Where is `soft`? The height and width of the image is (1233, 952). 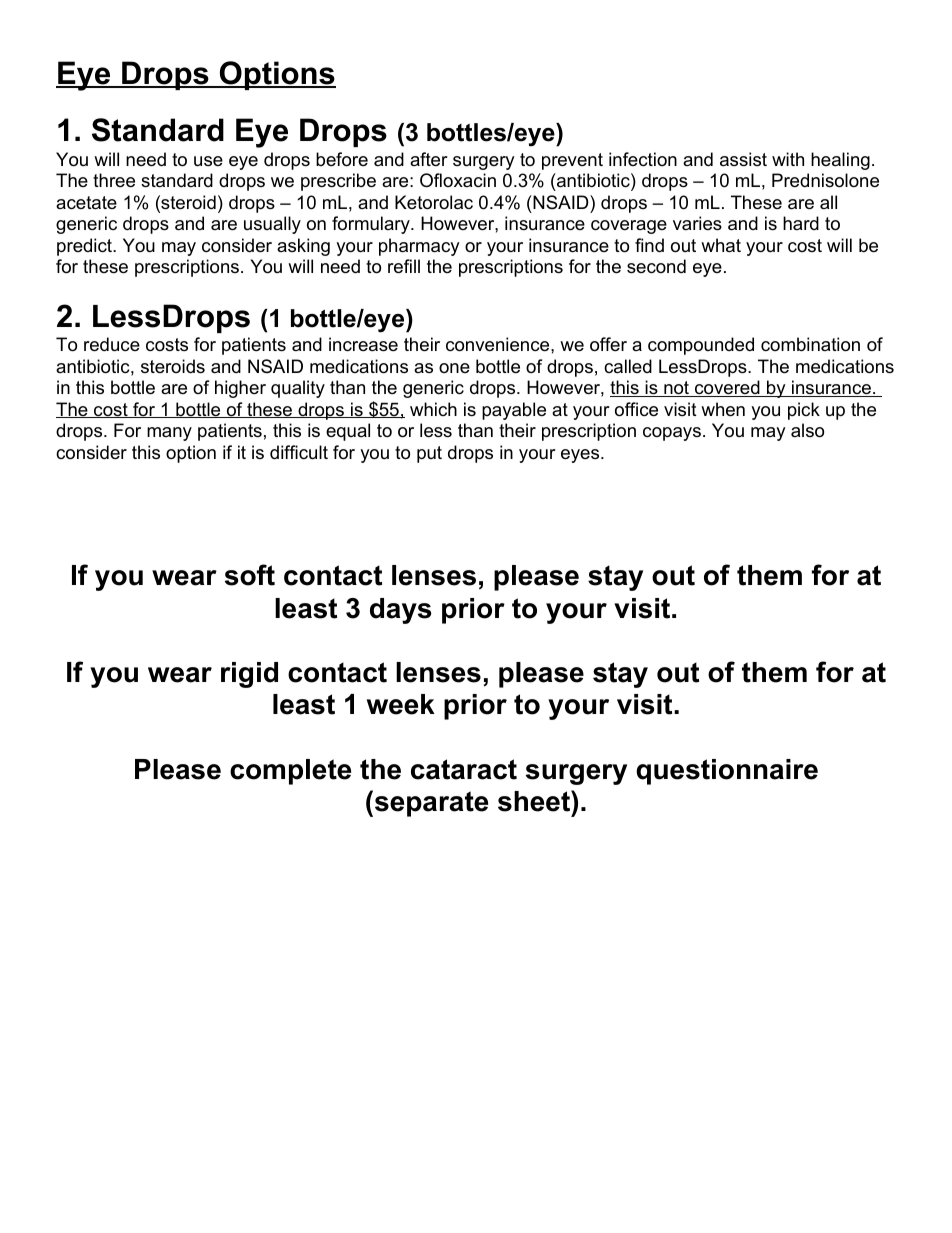
soft is located at coordinates (250, 575).
